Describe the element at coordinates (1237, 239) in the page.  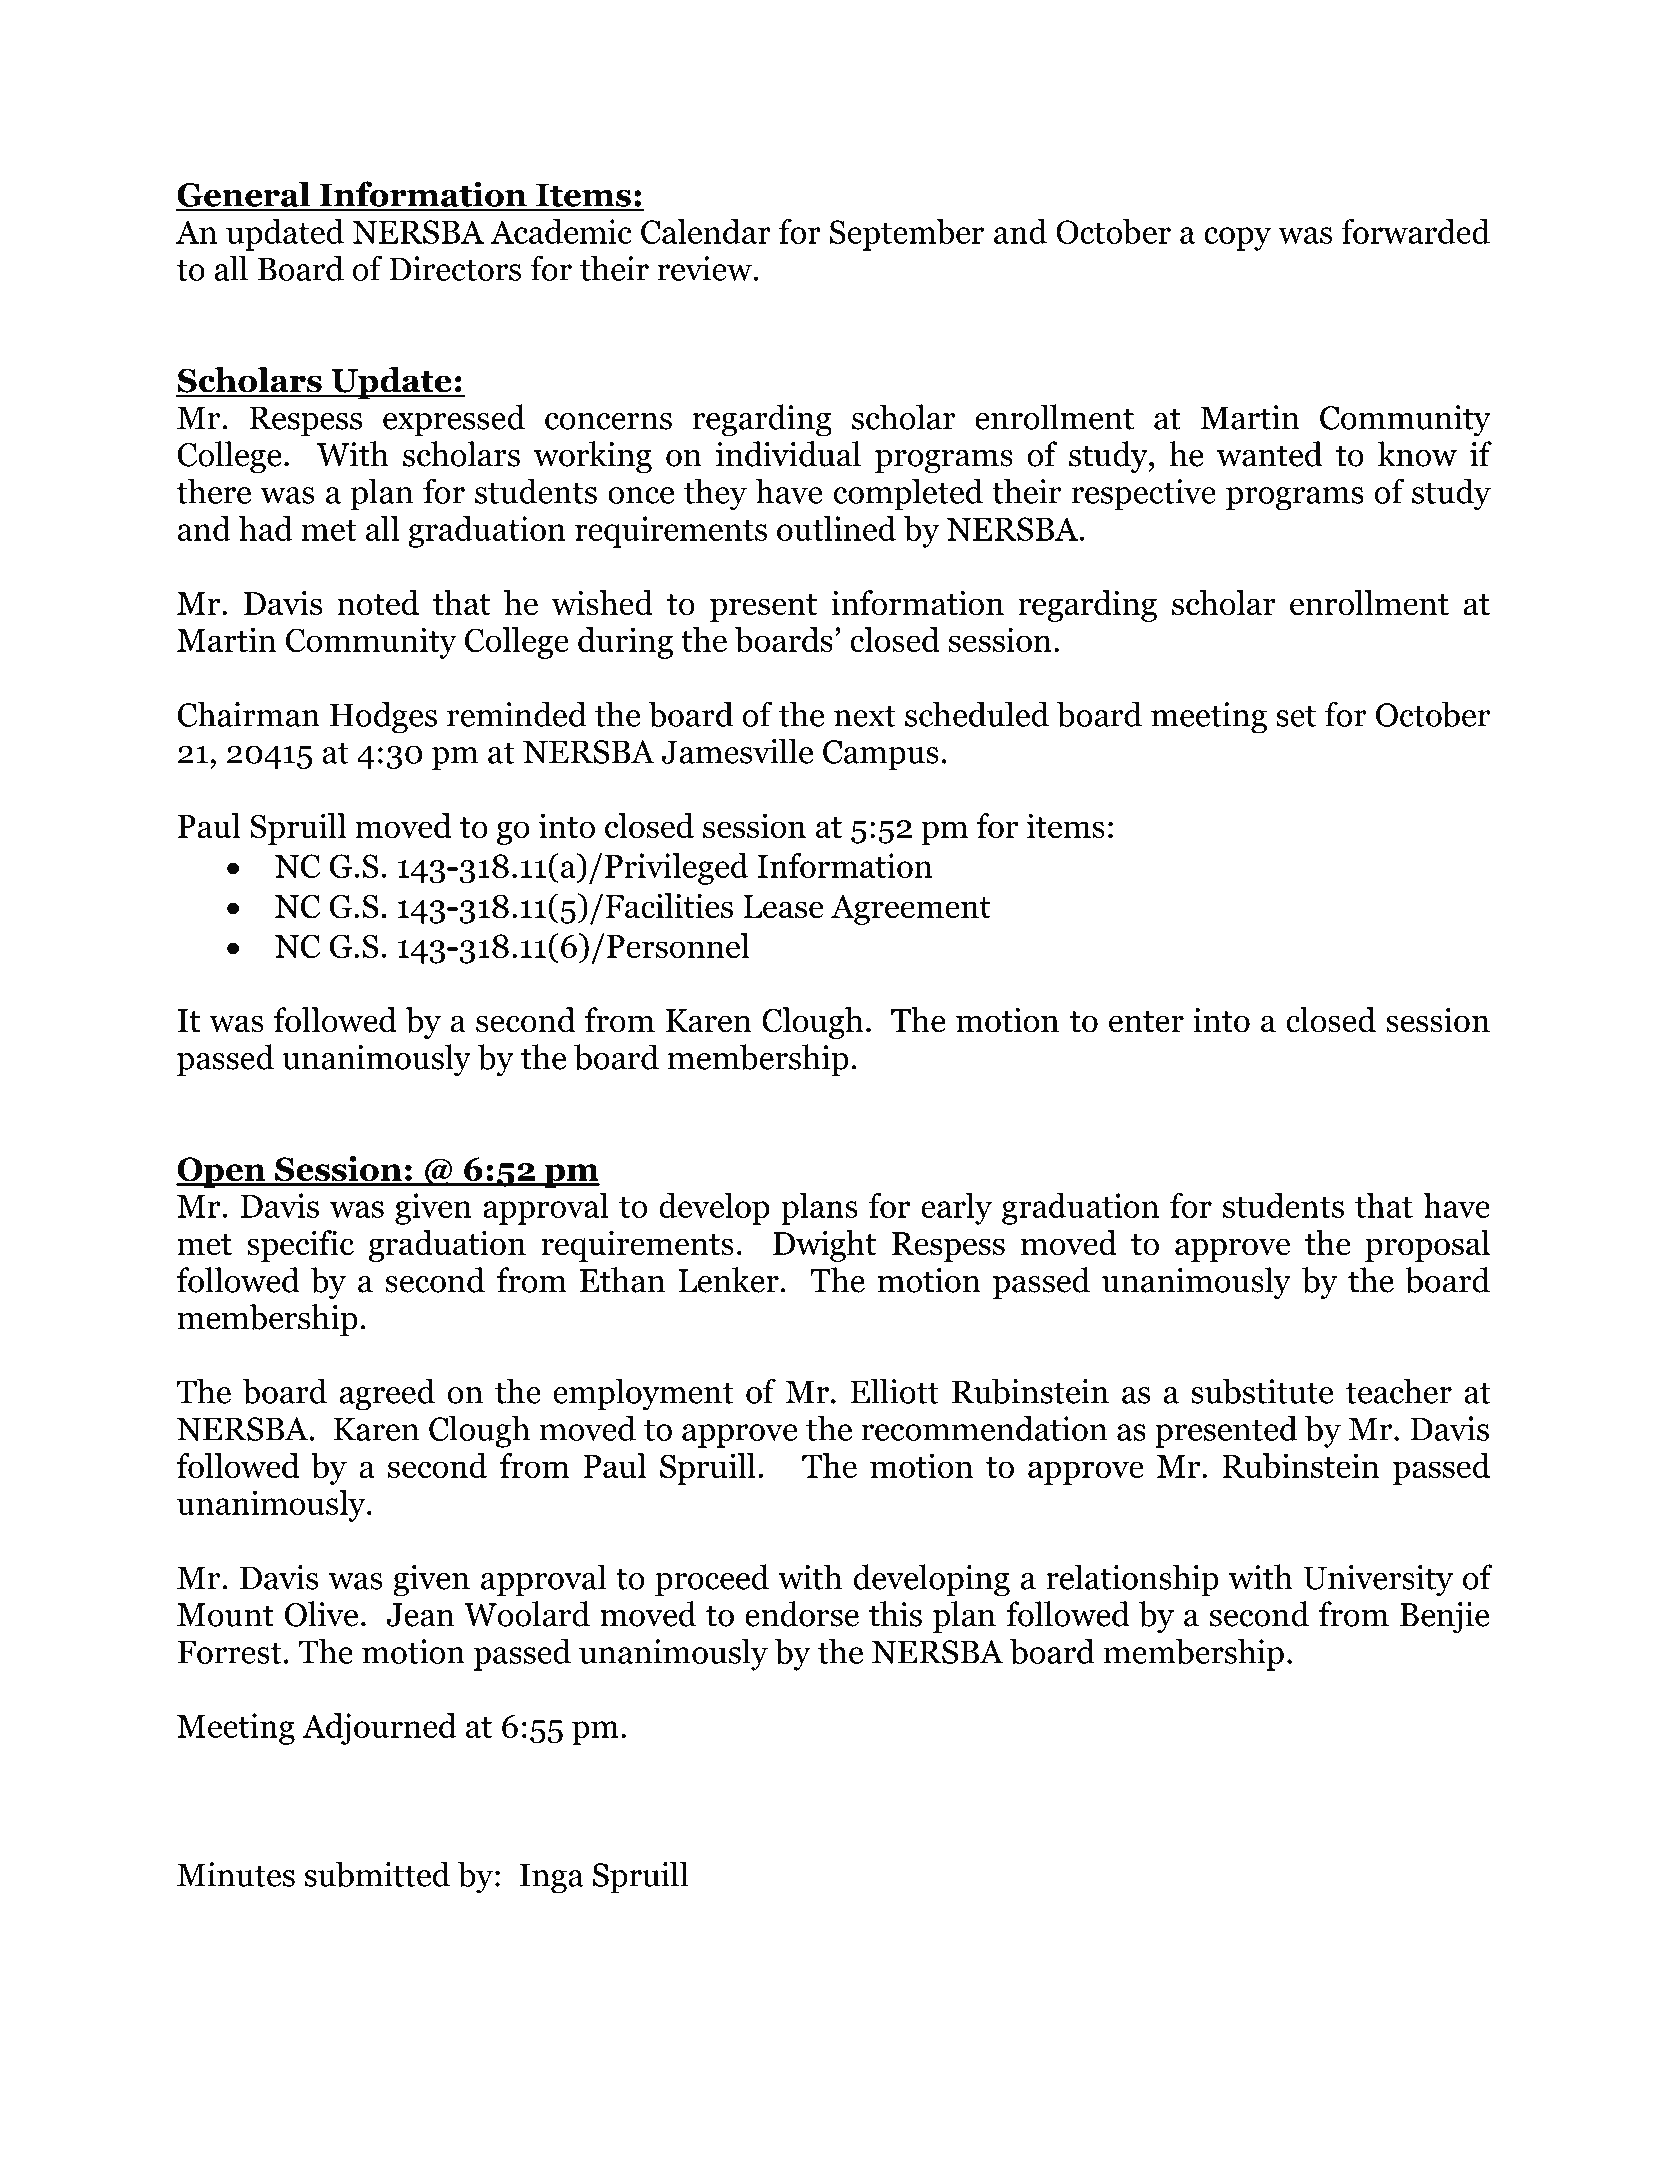
I see `copy` at that location.
